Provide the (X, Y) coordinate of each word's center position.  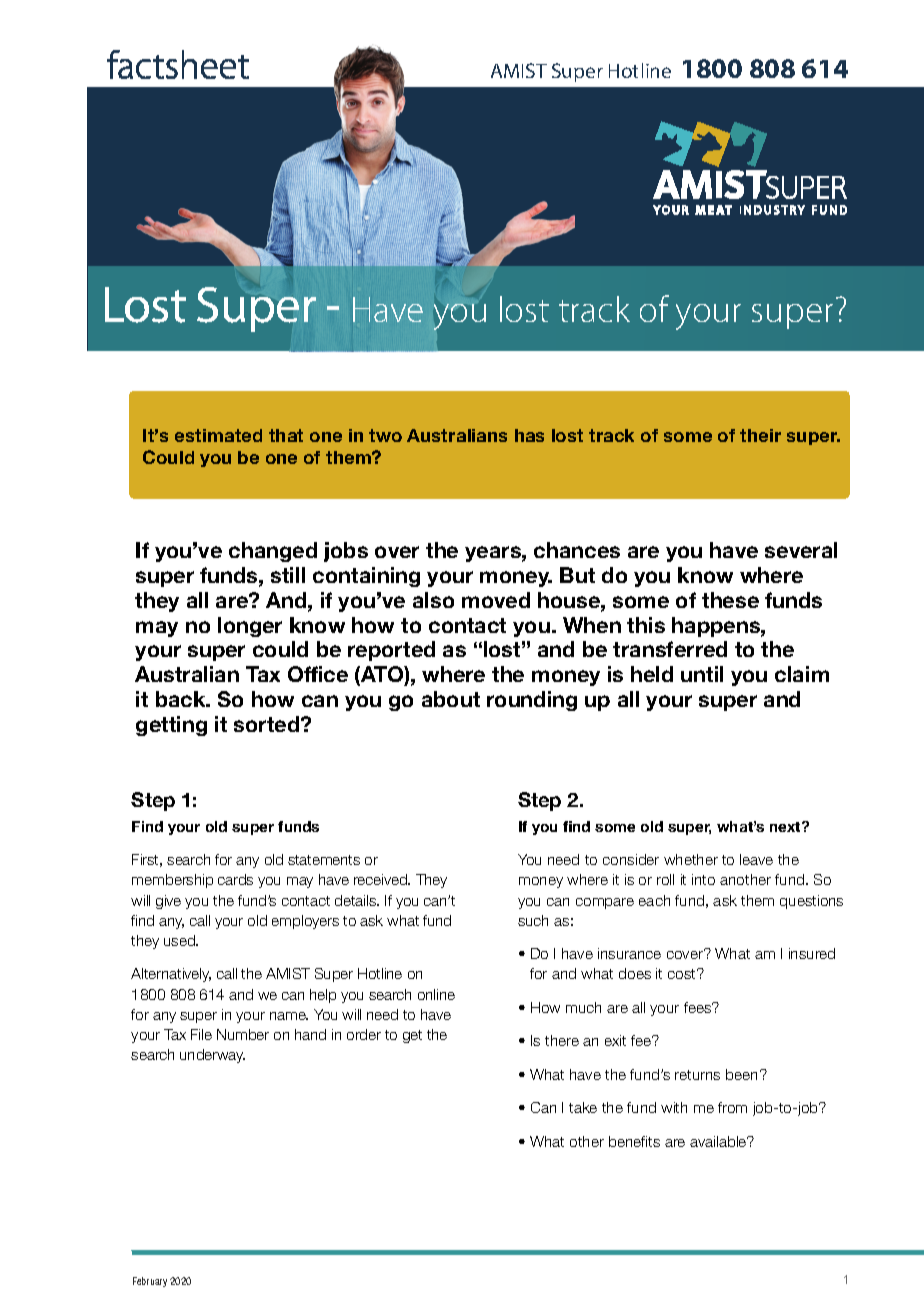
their (760, 435)
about (451, 699)
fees (699, 1007)
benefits (634, 1141)
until (702, 674)
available (719, 1141)
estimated (218, 435)
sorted (268, 724)
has (529, 435)
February (150, 1282)
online (436, 994)
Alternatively (171, 975)
